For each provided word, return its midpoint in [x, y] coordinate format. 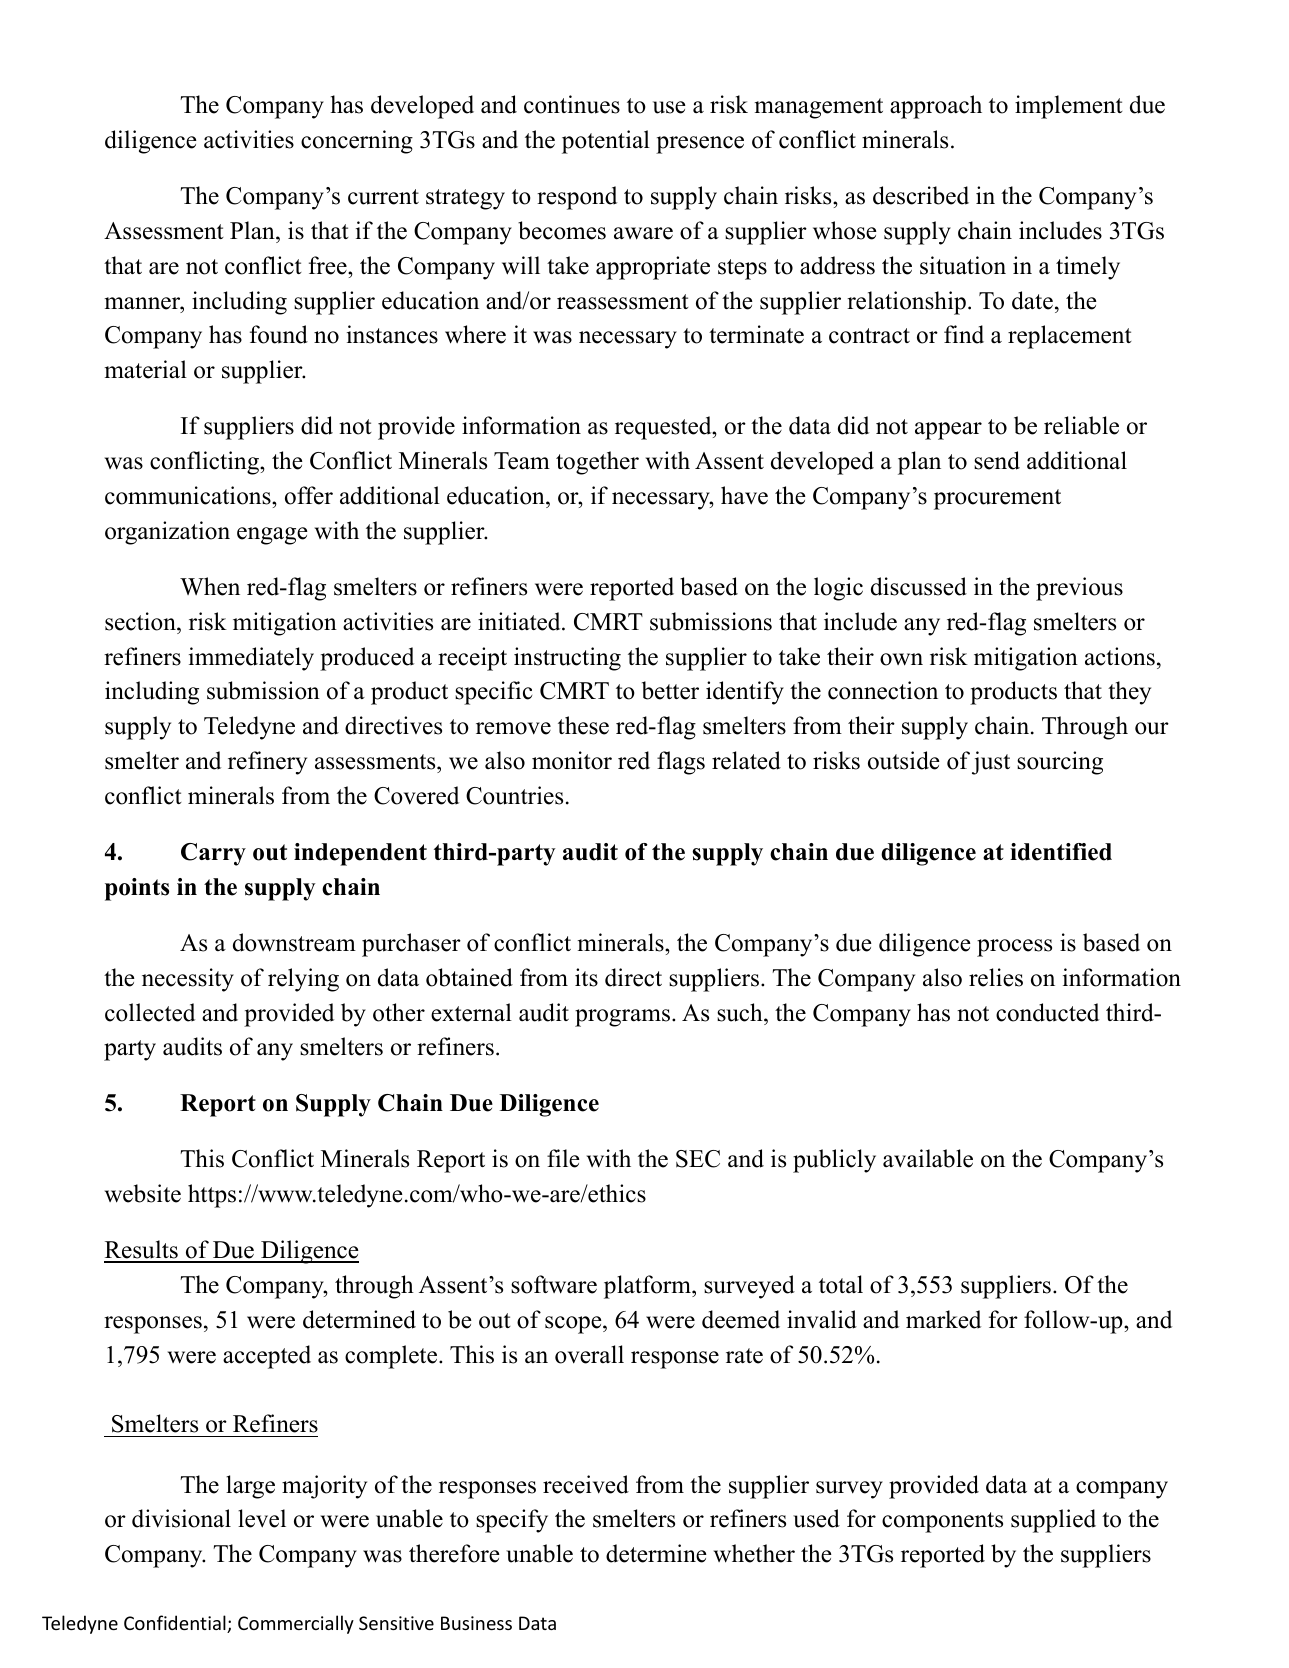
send [997, 460]
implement [1069, 107]
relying [303, 980]
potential [606, 142]
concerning [357, 142]
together [597, 463]
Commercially [296, 1624]
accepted [267, 1357]
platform [648, 1287]
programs [622, 1018]
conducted [1047, 1012]
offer [309, 495]
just [991, 763]
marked [943, 1319]
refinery [267, 763]
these [583, 725]
